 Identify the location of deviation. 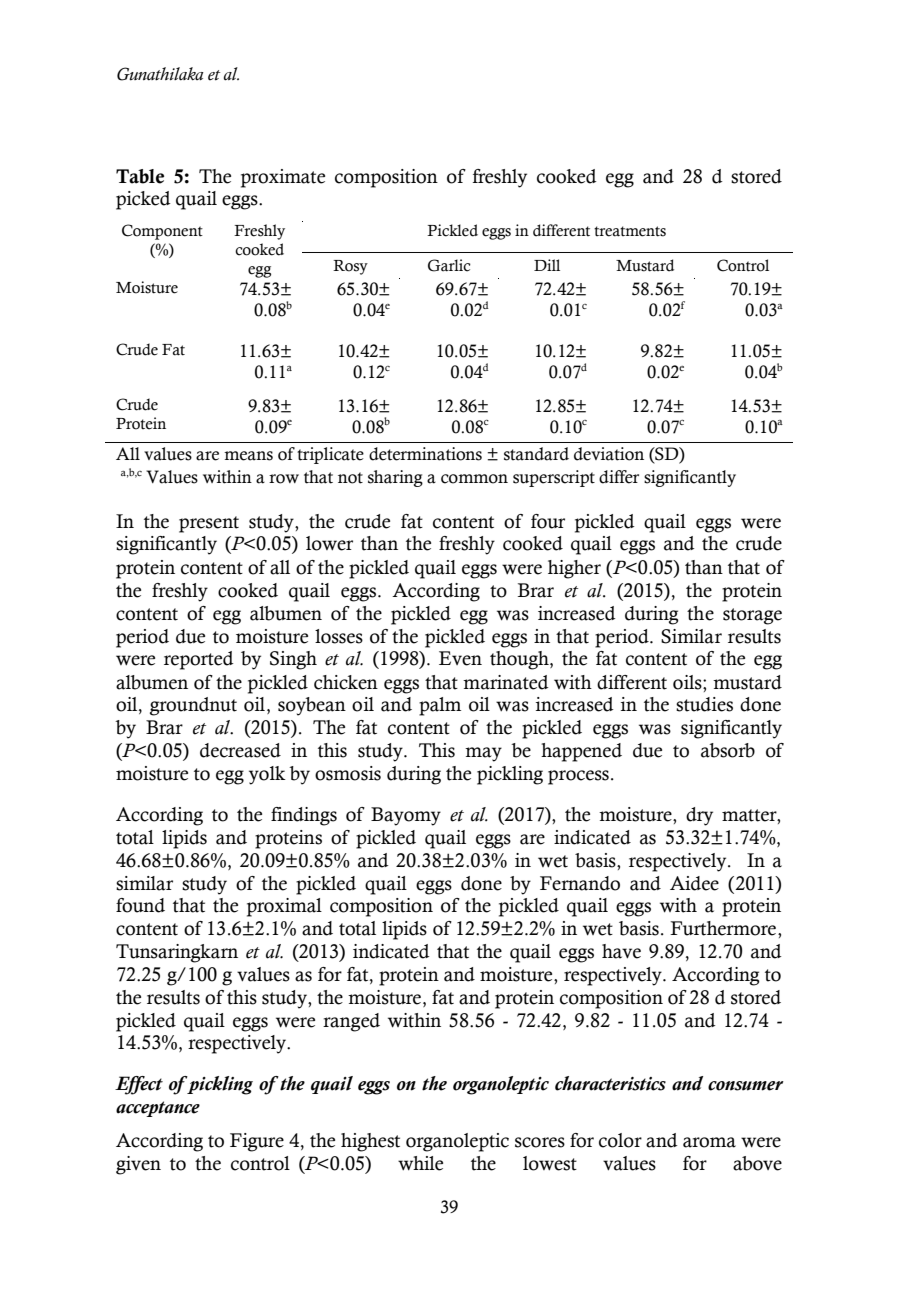
(609, 454).
